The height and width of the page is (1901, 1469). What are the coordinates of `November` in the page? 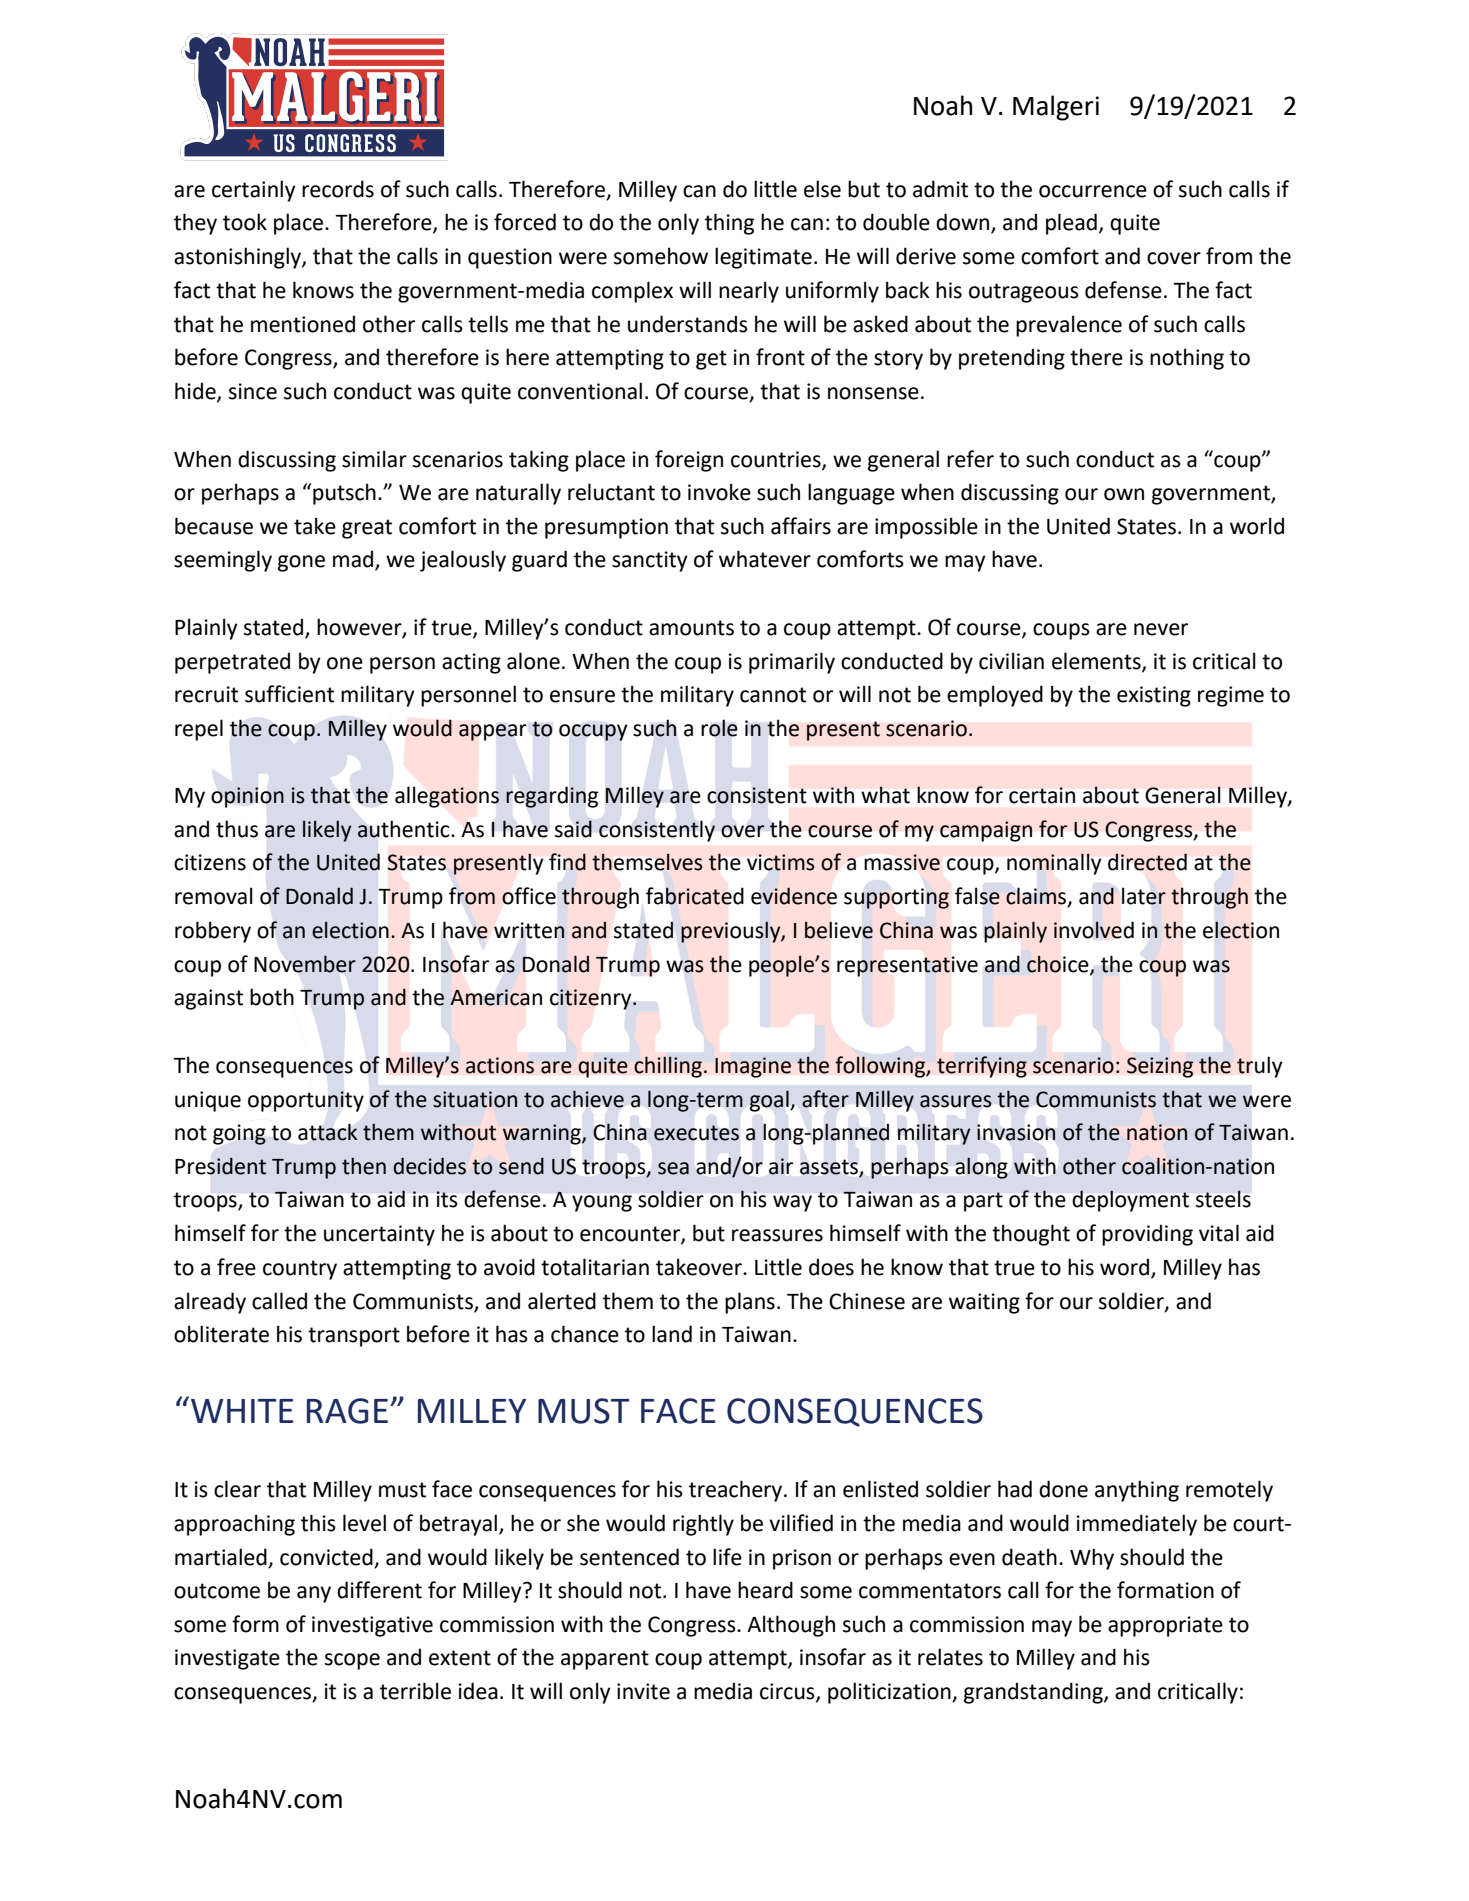 It's located at (305, 964).
